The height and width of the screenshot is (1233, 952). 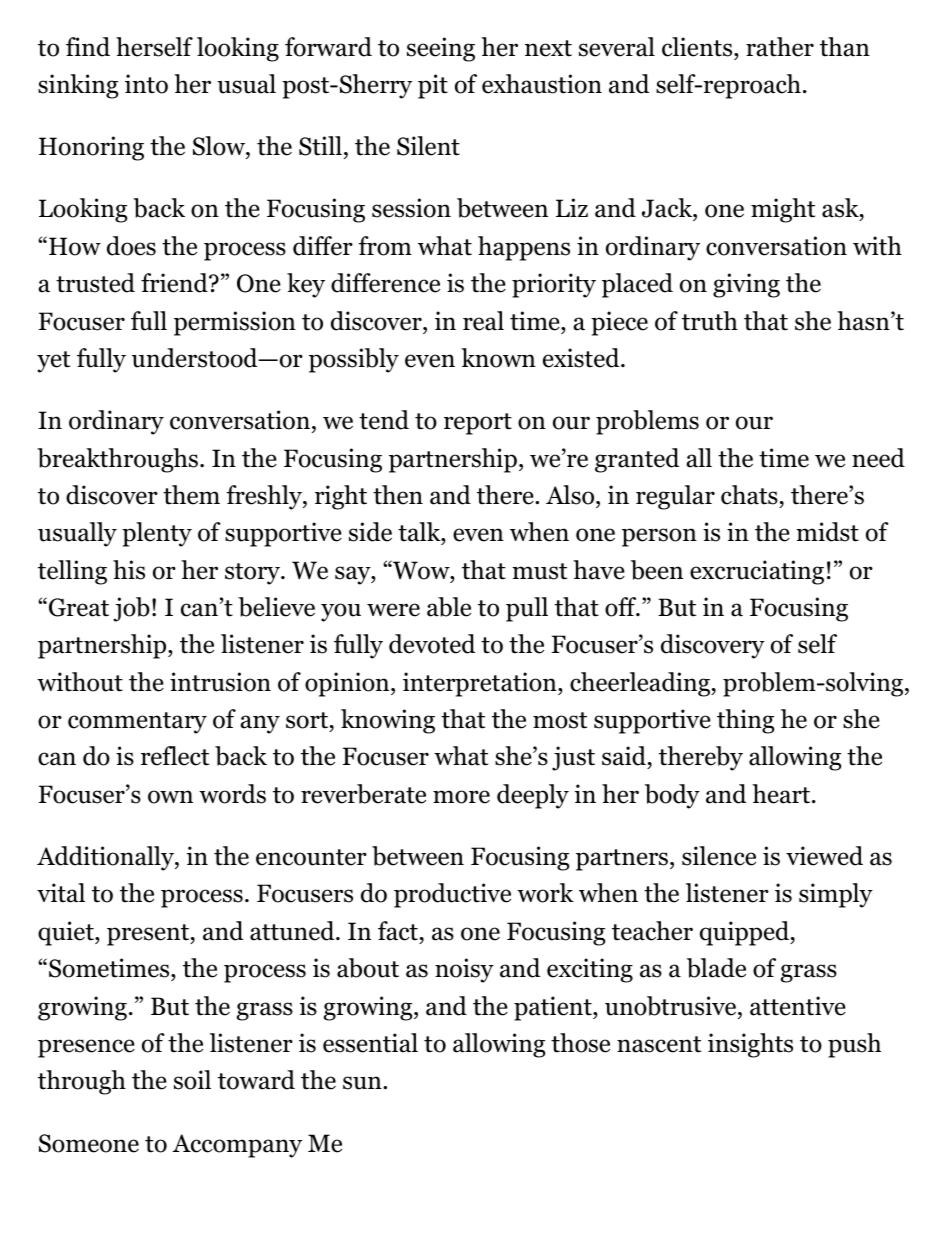 I want to click on into, so click(x=146, y=84).
